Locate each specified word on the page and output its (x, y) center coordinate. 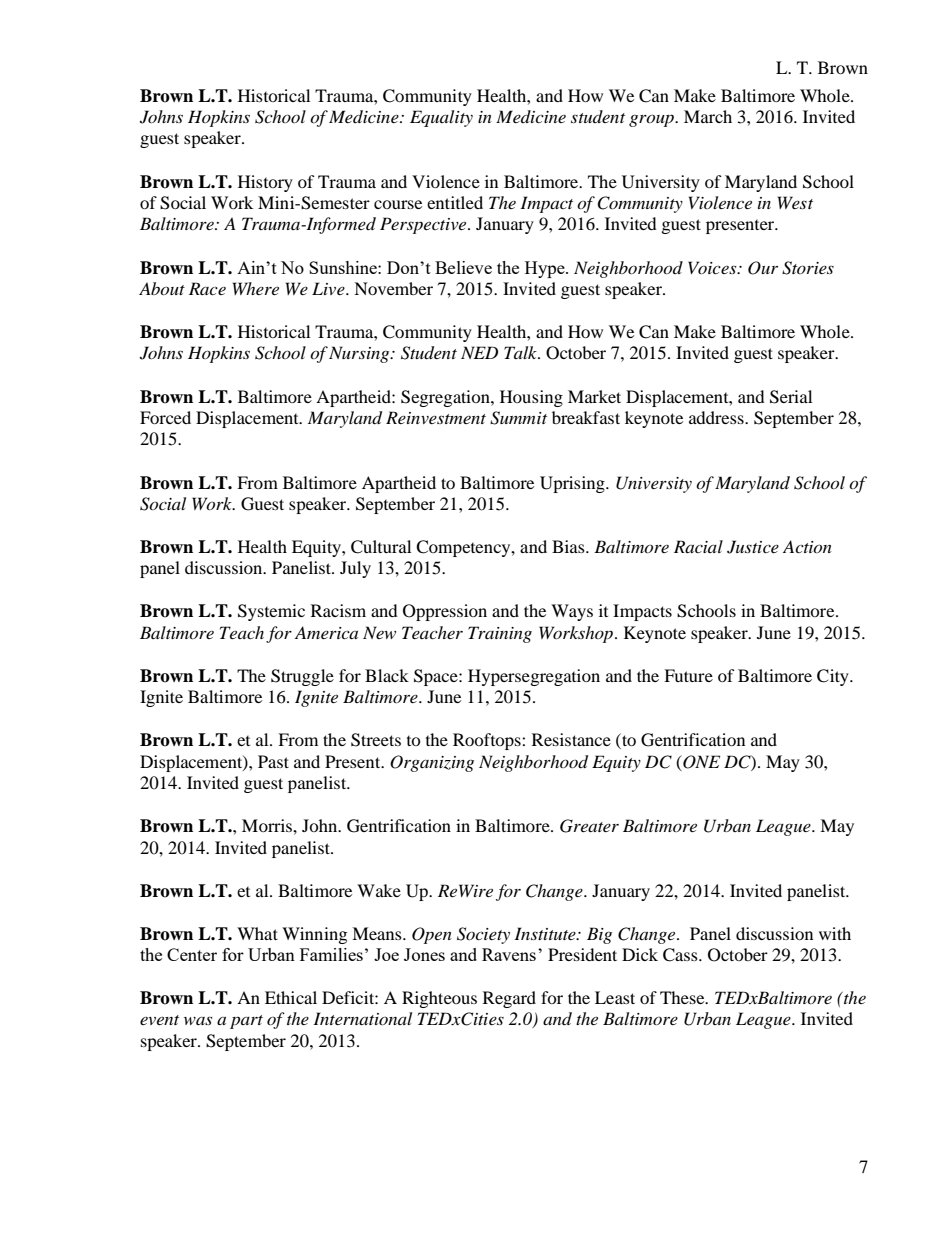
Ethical (291, 997)
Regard (509, 999)
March (708, 116)
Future (688, 675)
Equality (441, 118)
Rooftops (488, 741)
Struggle (302, 677)
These (683, 997)
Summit (518, 418)
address (717, 417)
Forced (165, 417)
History (265, 183)
